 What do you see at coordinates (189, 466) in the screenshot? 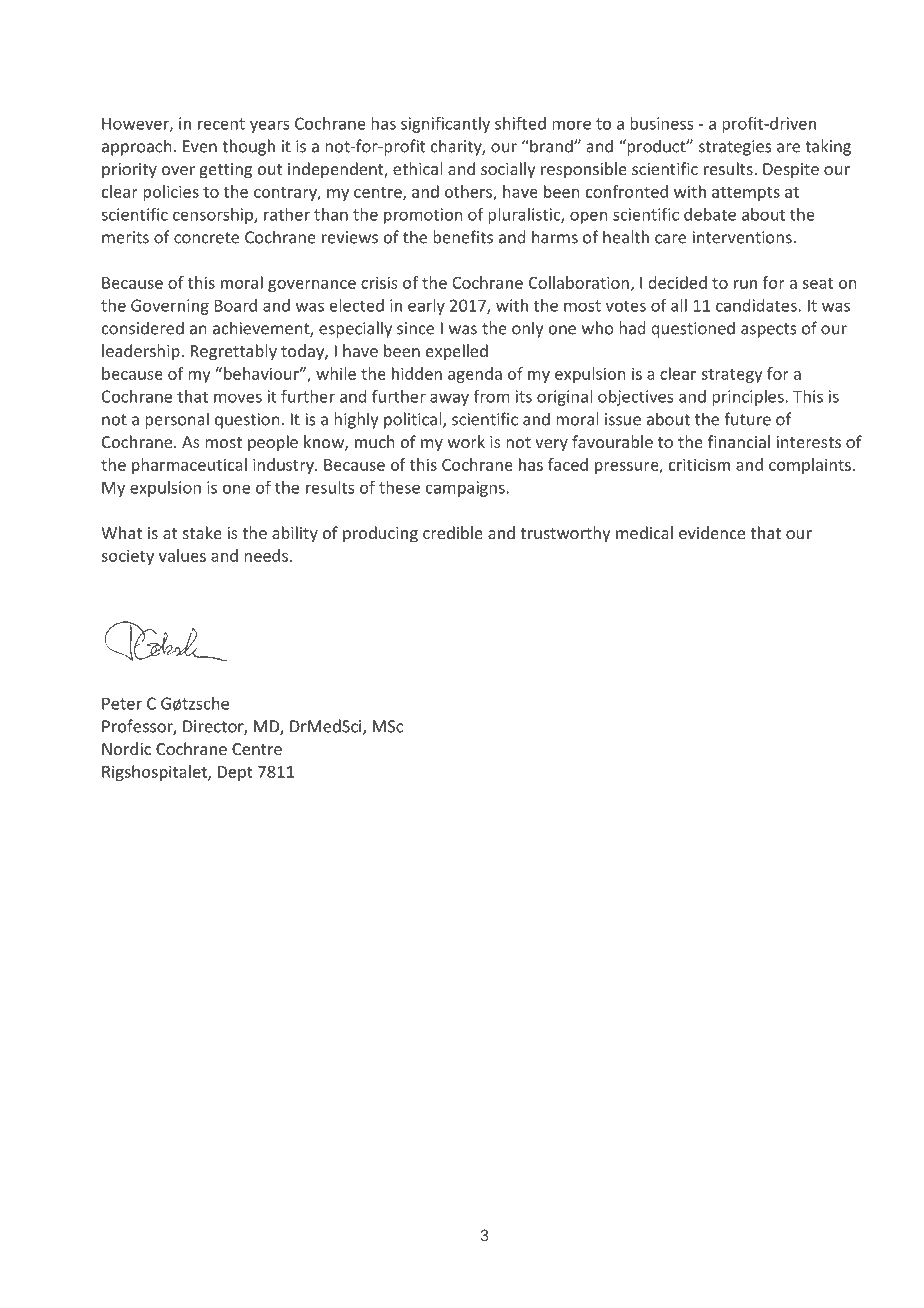
I see `pharmaceutical` at bounding box center [189, 466].
